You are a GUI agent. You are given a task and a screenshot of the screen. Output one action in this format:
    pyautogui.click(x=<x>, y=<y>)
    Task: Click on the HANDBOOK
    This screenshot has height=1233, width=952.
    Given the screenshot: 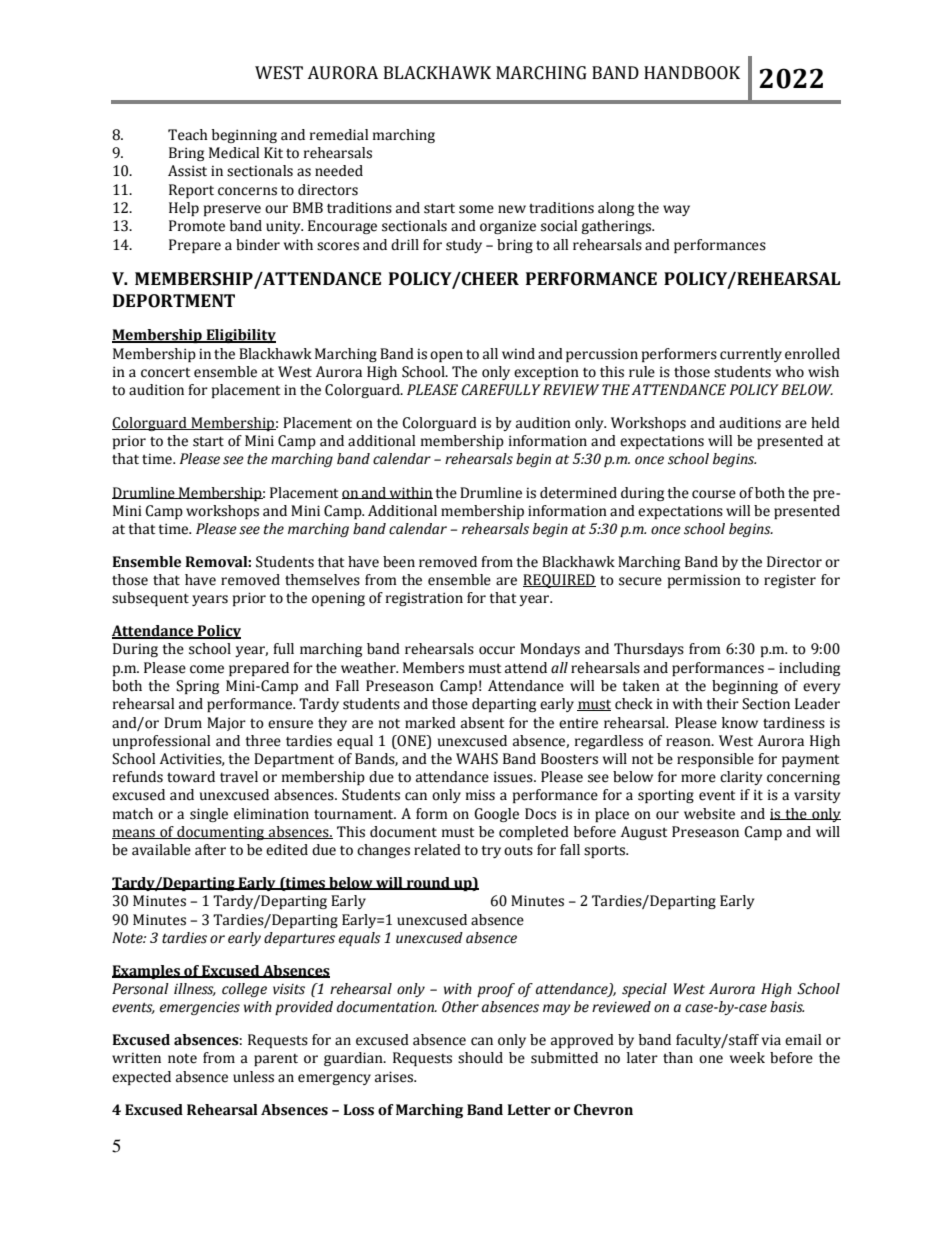 What is the action you would take?
    pyautogui.click(x=692, y=73)
